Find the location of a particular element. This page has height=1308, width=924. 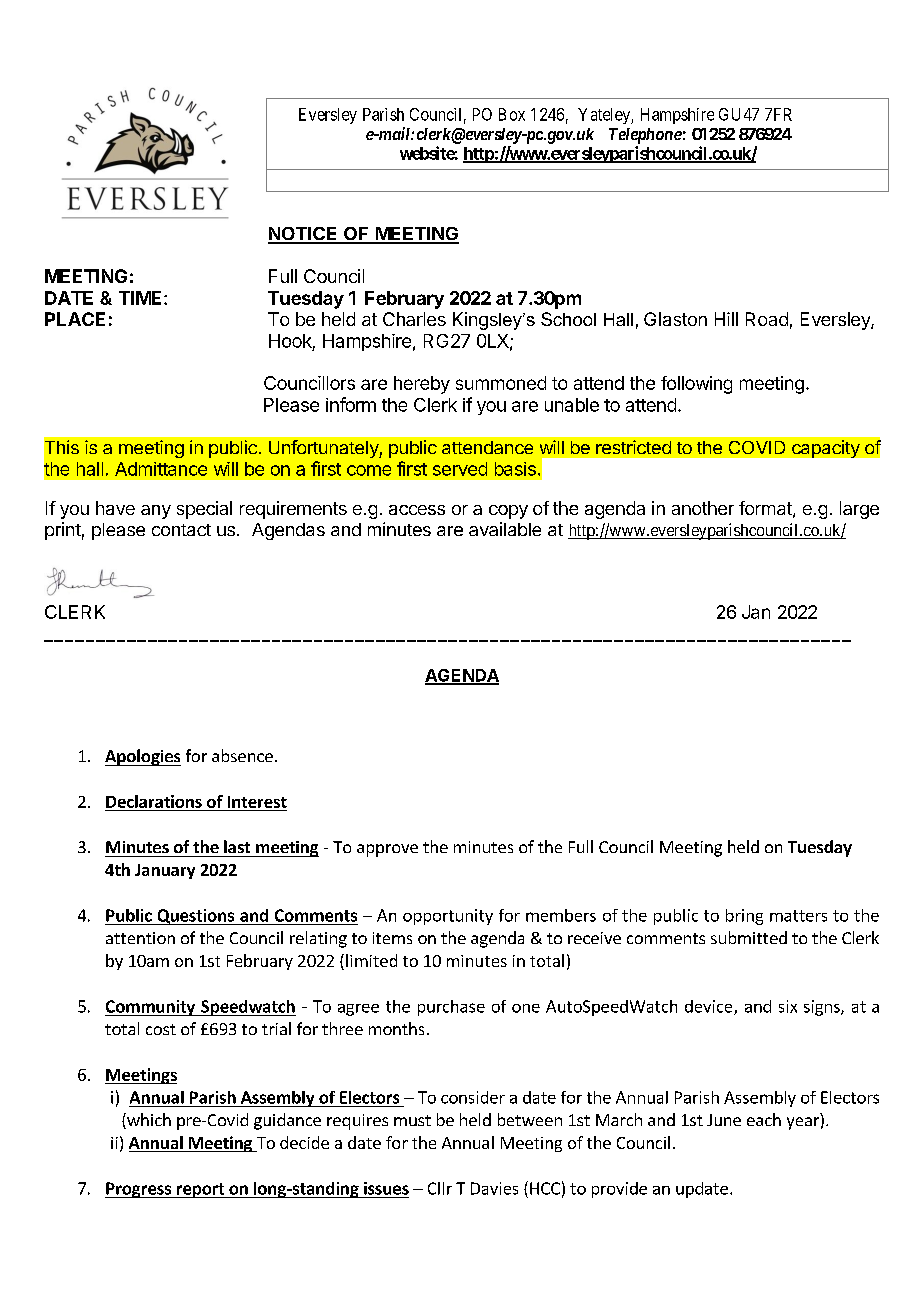

Progress is located at coordinates (139, 1190).
